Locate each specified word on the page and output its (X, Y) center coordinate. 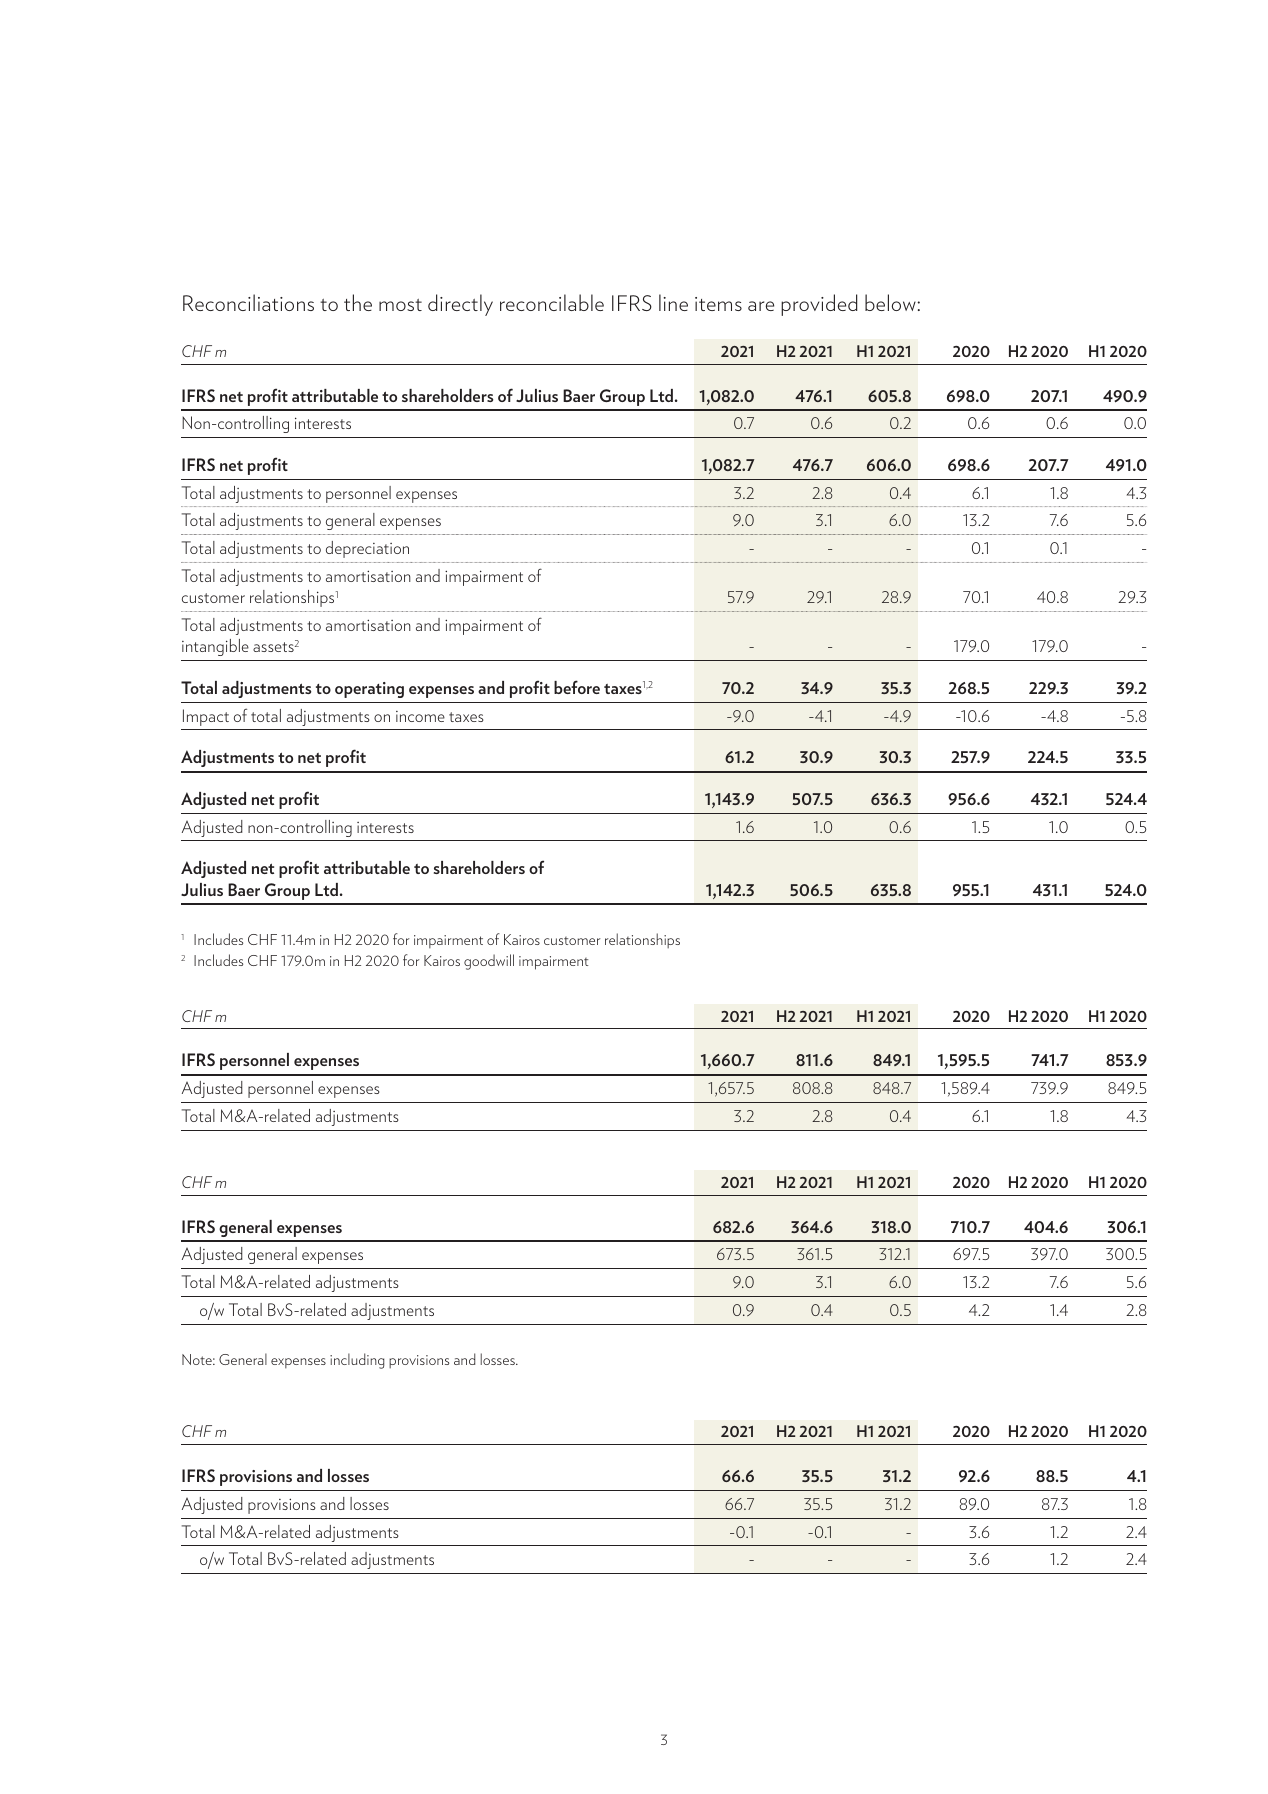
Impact (206, 717)
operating (369, 690)
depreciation (367, 549)
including (357, 1361)
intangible (215, 647)
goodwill (489, 962)
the (358, 302)
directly (460, 305)
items (718, 304)
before (577, 687)
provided (819, 305)
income (420, 716)
